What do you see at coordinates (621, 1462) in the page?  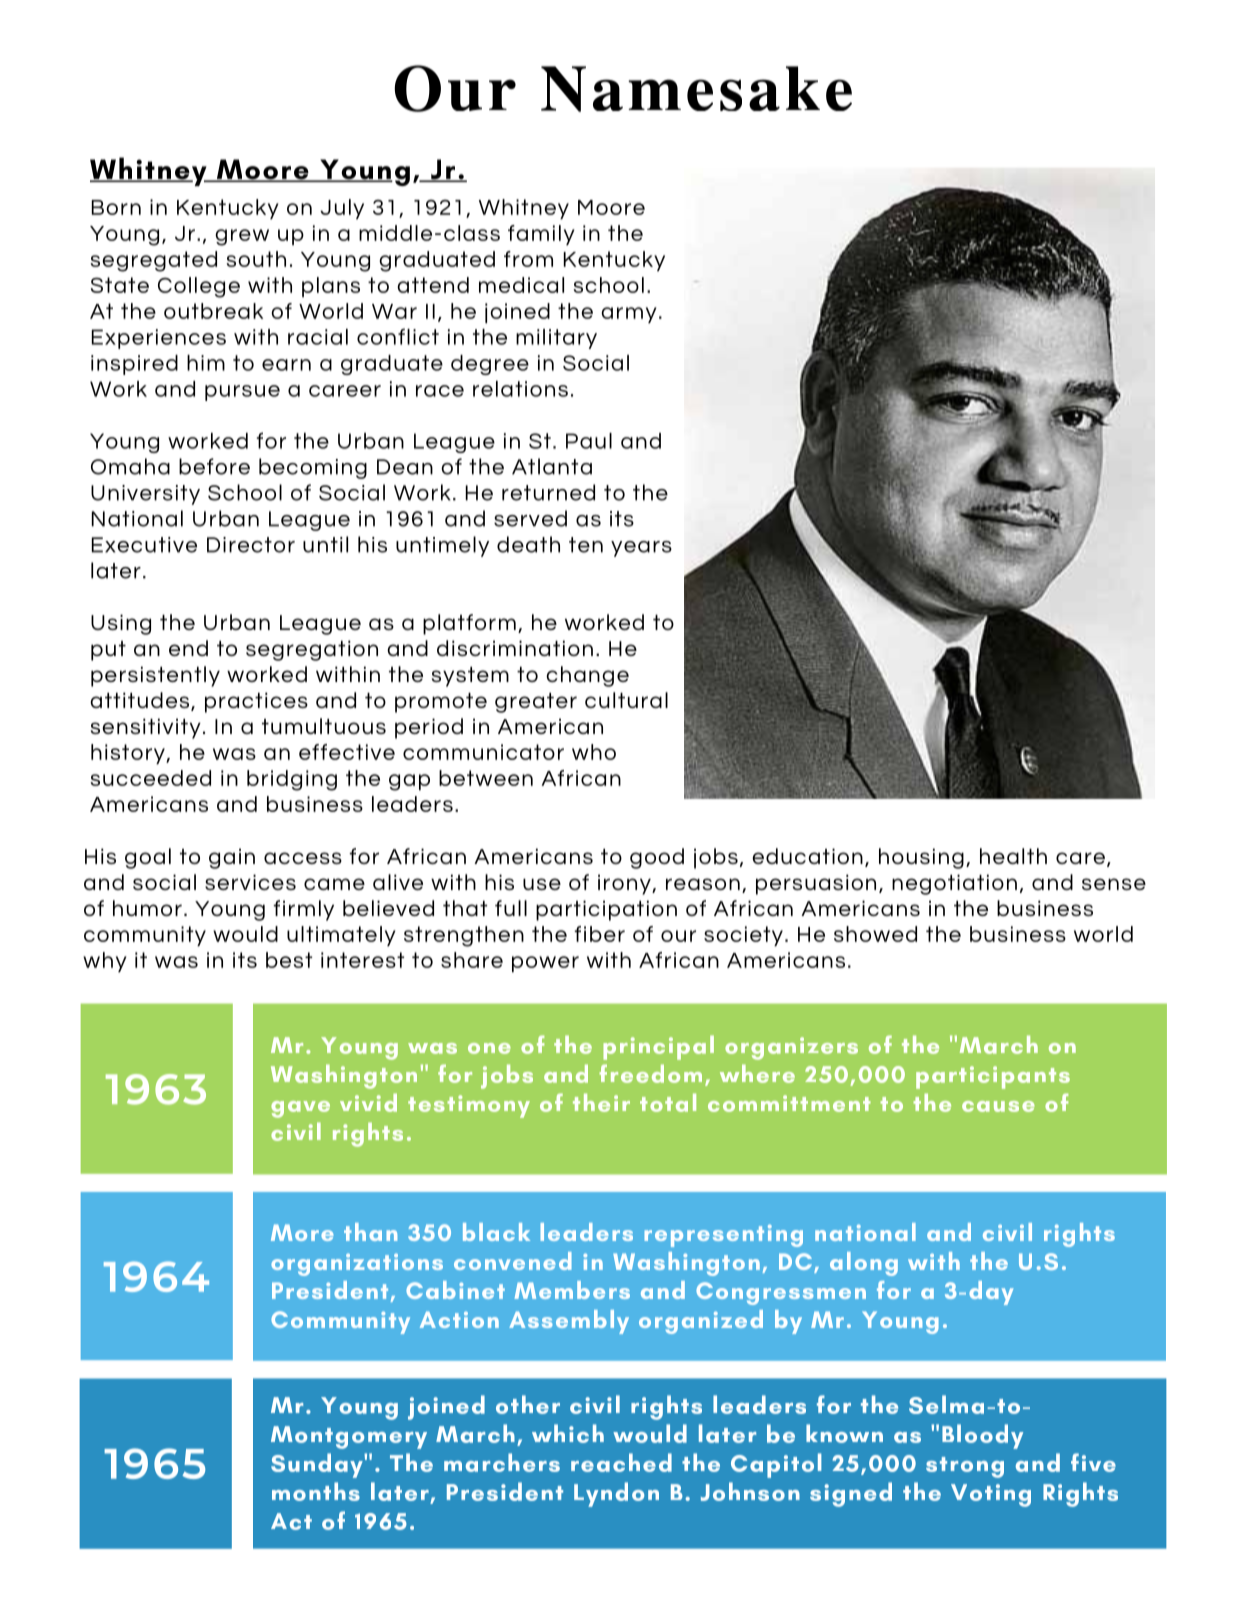 I see `reached` at bounding box center [621, 1462].
